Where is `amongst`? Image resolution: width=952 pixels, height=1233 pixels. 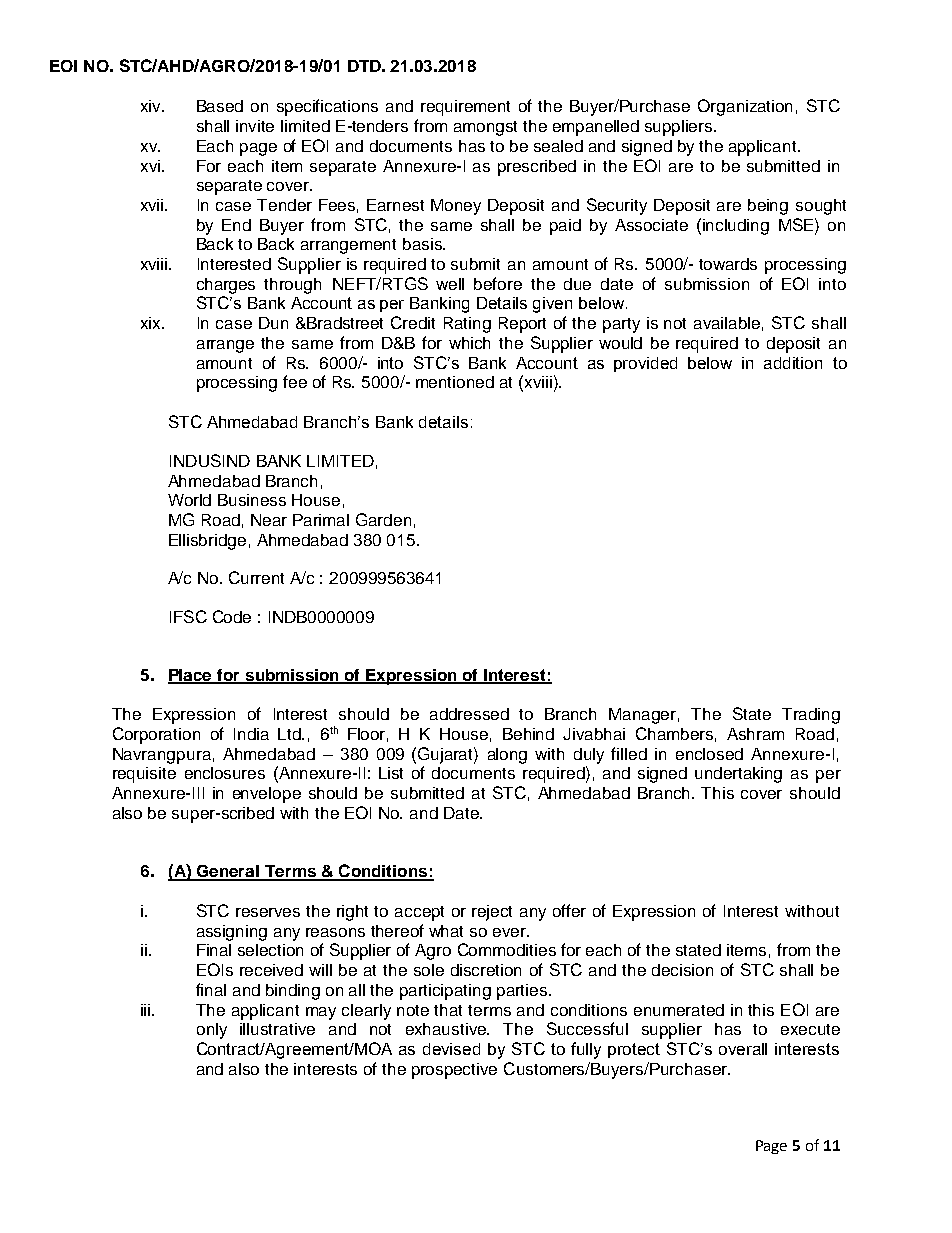 amongst is located at coordinates (485, 128).
